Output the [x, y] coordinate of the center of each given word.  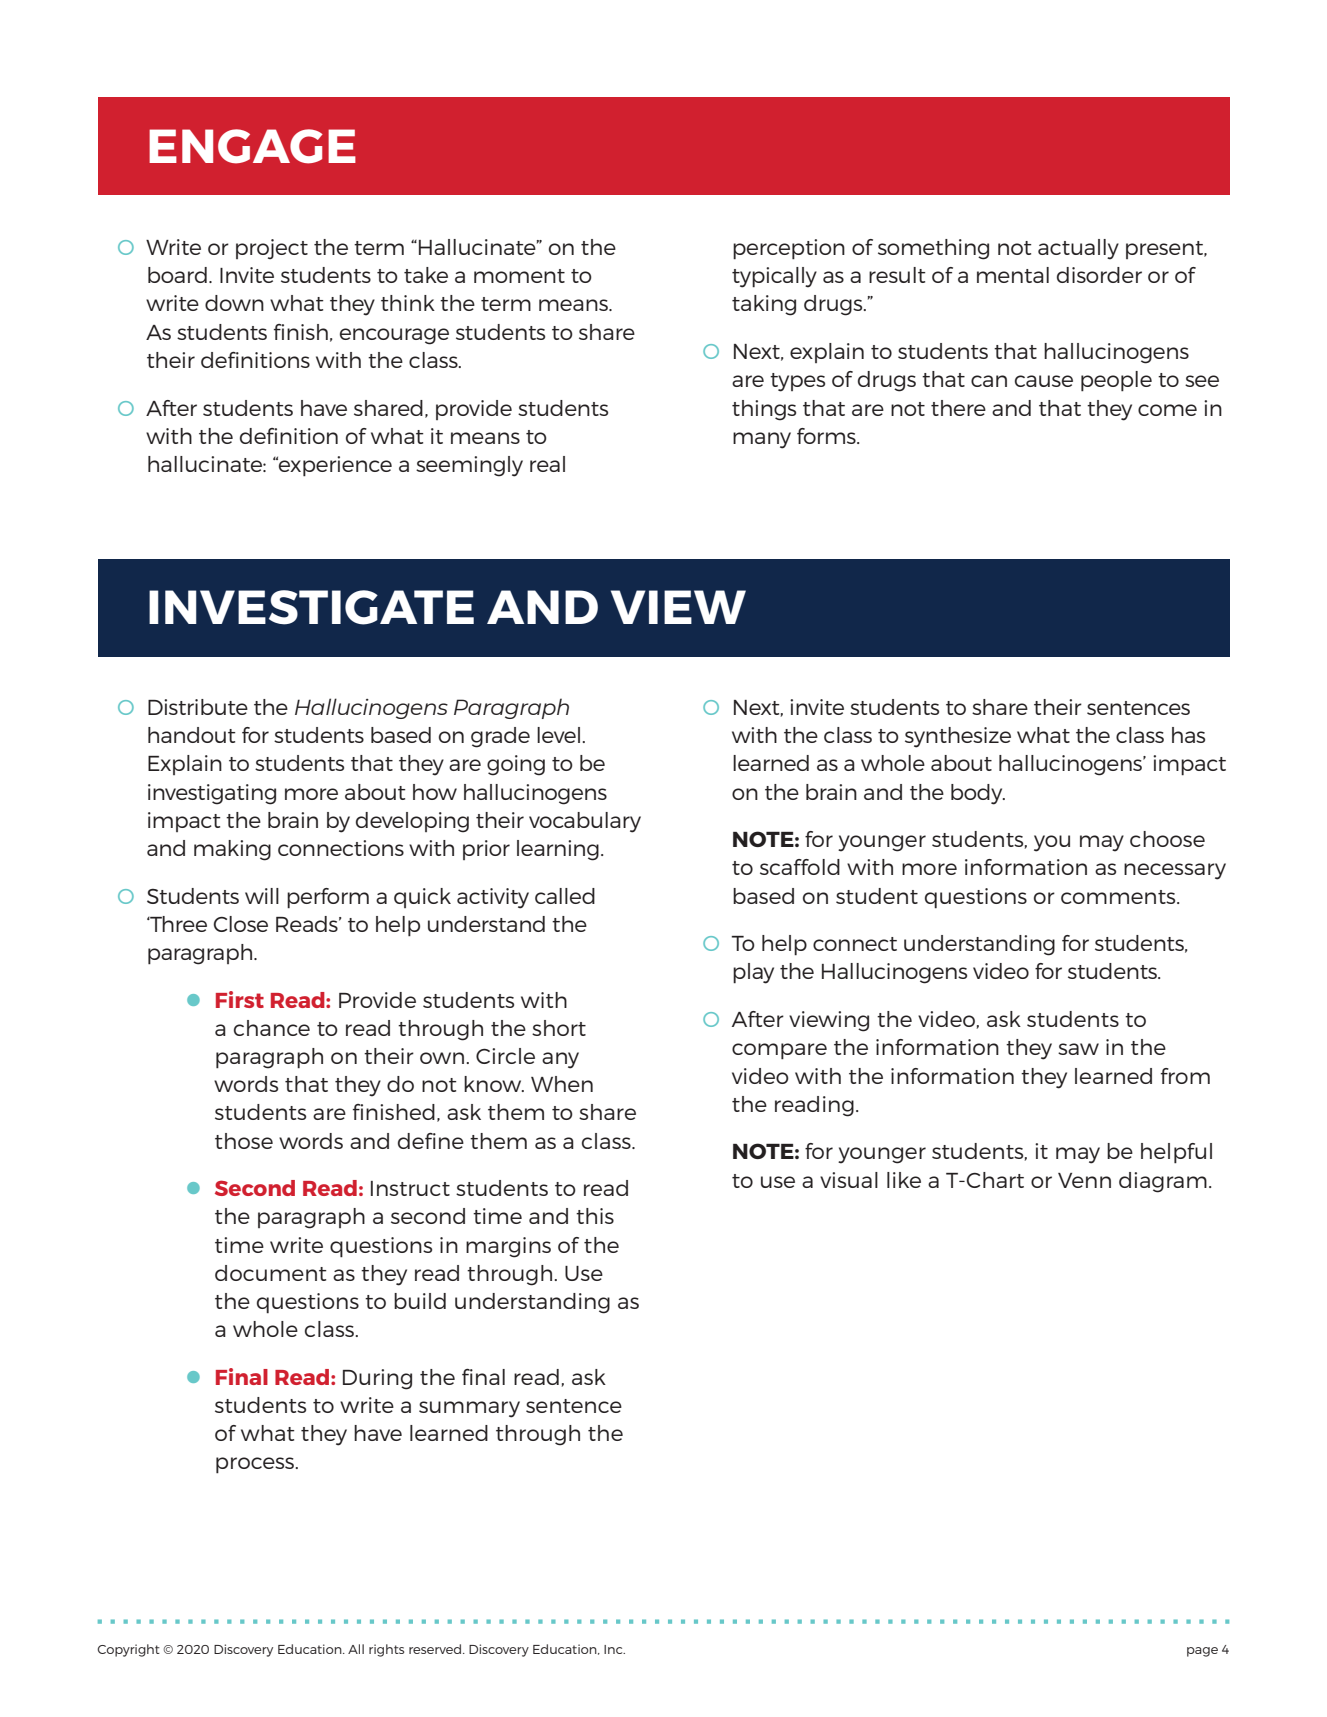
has [1188, 735]
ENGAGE [252, 146]
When [562, 1084]
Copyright [128, 1650]
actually [1078, 249]
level [558, 735]
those [244, 1141]
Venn [1084, 1180]
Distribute [198, 707]
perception [789, 249]
